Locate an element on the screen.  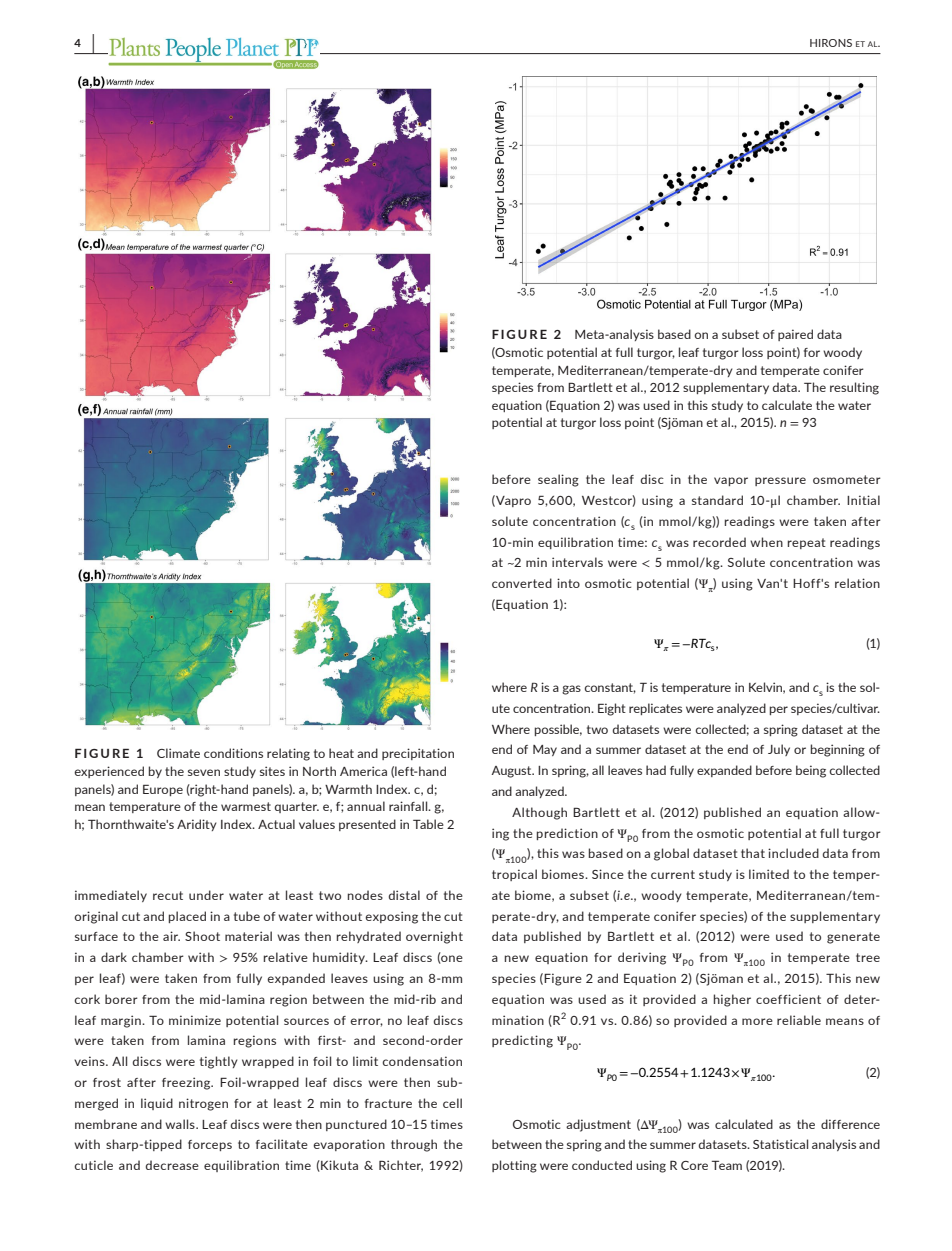
converted is located at coordinates (522, 583).
